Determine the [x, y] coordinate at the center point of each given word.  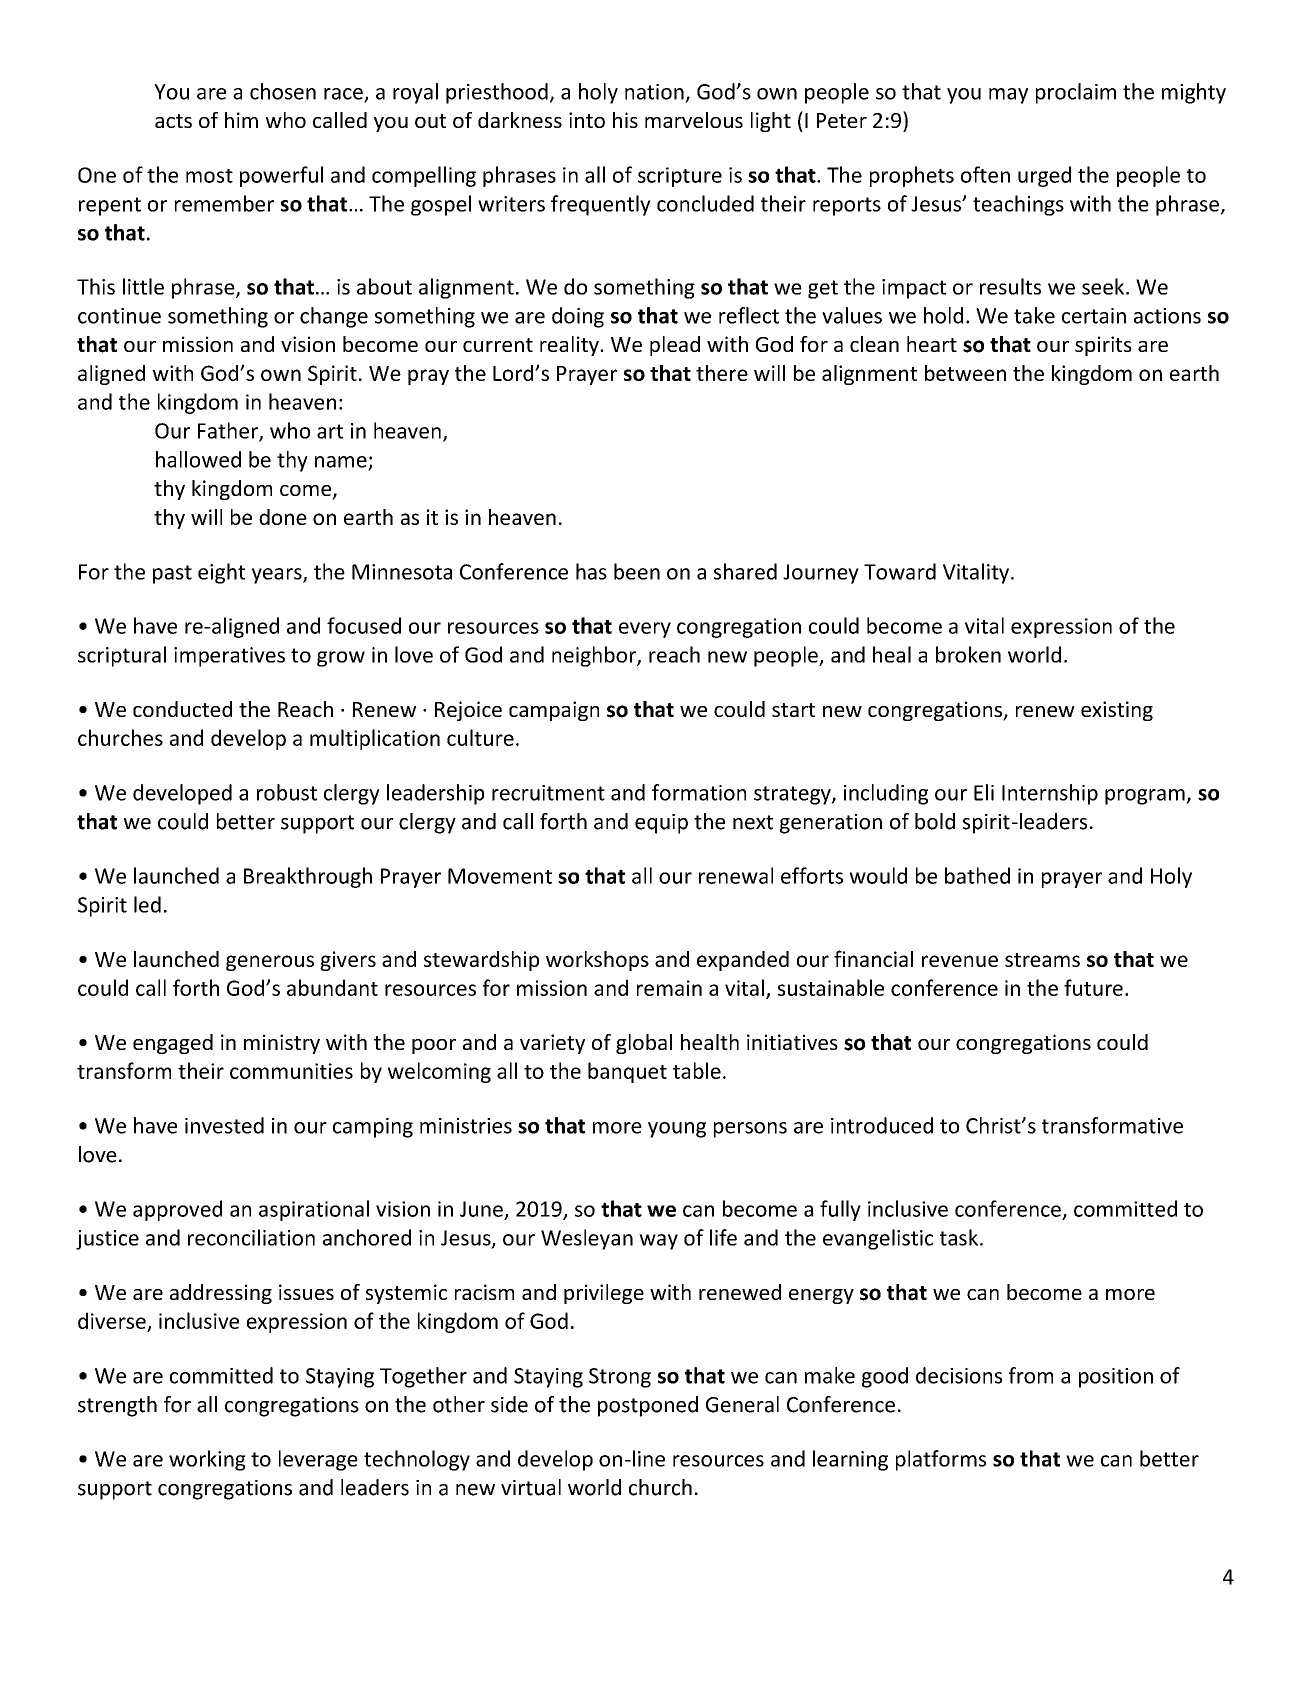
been [637, 571]
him [241, 120]
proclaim [1076, 93]
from [1031, 1375]
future [1093, 987]
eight [221, 573]
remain [669, 988]
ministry [282, 1044]
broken [968, 654]
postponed [648, 1406]
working [207, 1460]
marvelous [694, 120]
